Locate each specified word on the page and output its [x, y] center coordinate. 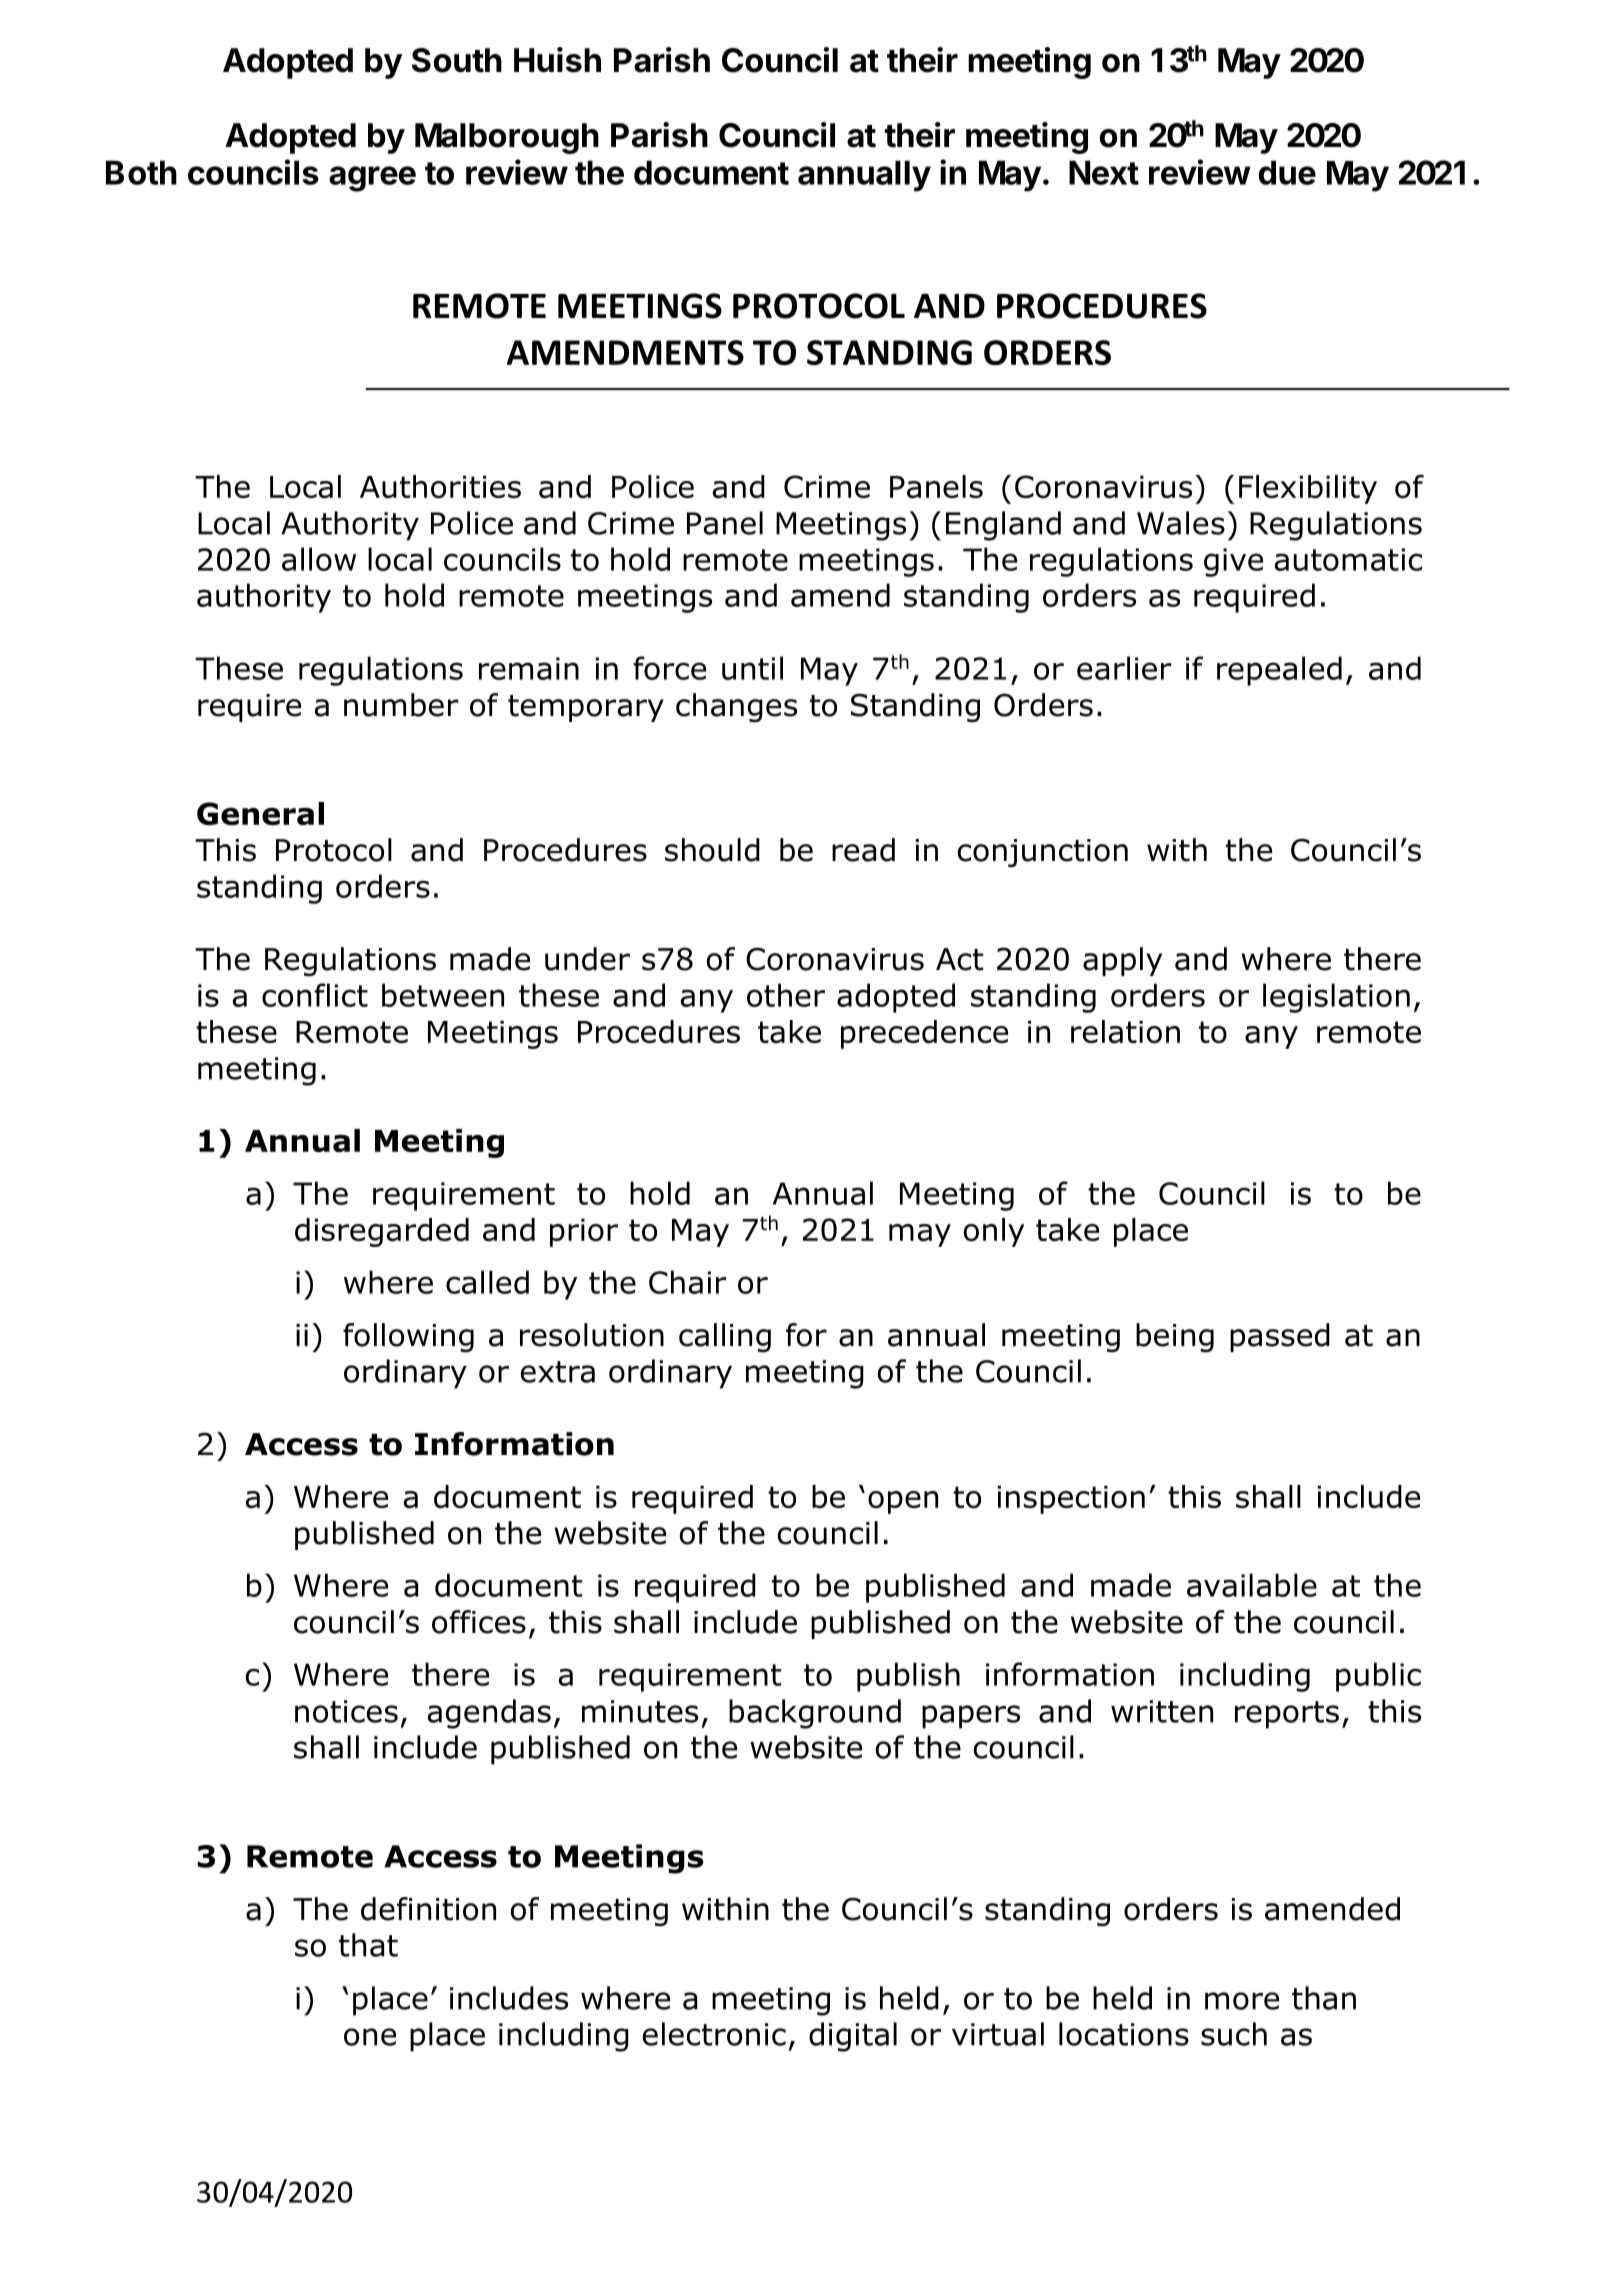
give [1233, 562]
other [786, 995]
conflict [315, 995]
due [1287, 172]
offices [479, 1622]
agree [372, 179]
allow [319, 559]
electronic [714, 2034]
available [1252, 1585]
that [368, 1945]
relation [1125, 1031]
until [752, 668]
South [457, 60]
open [903, 1502]
